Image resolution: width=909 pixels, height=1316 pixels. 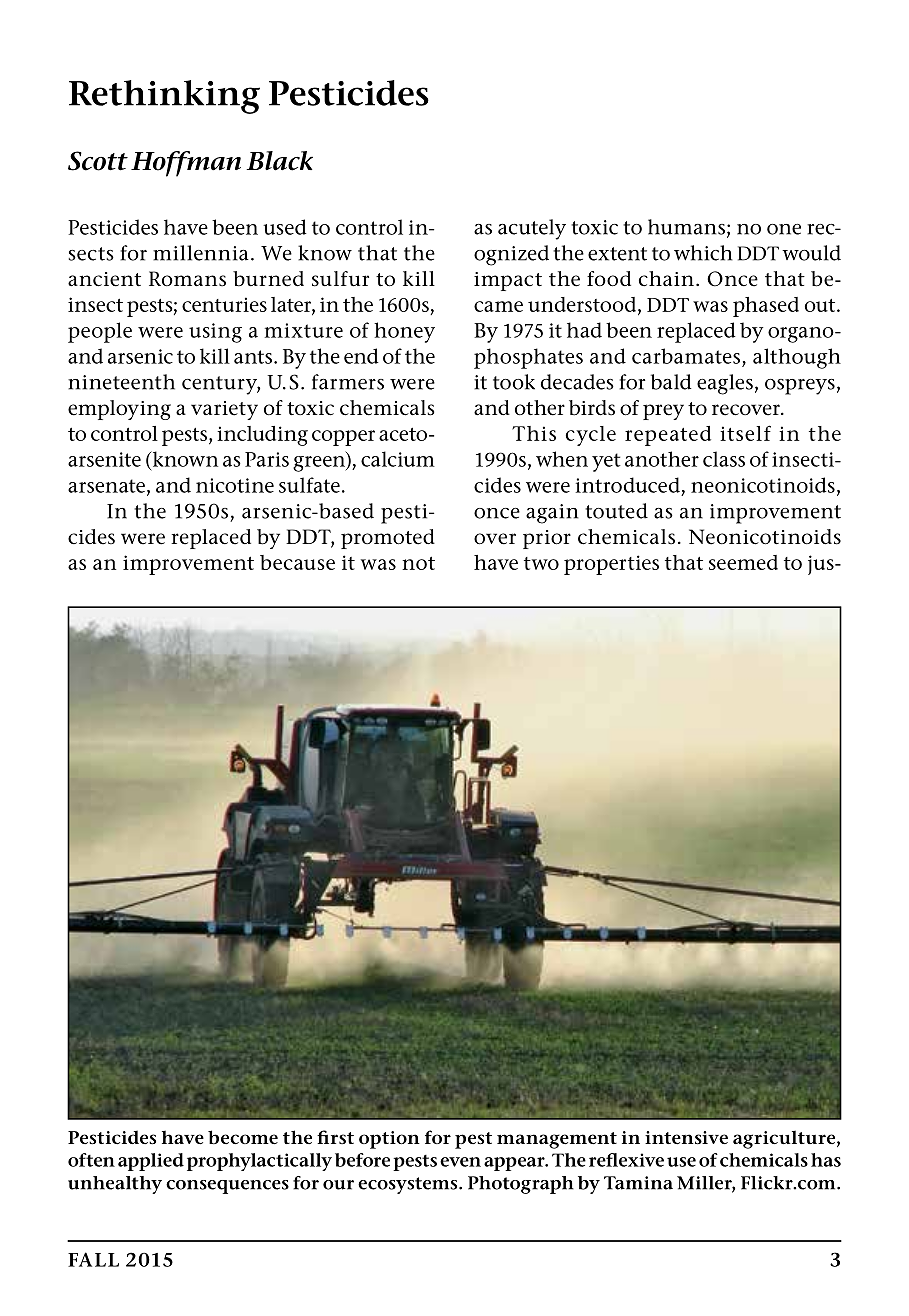 What do you see at coordinates (743, 562) in the document?
I see `seemed` at bounding box center [743, 562].
